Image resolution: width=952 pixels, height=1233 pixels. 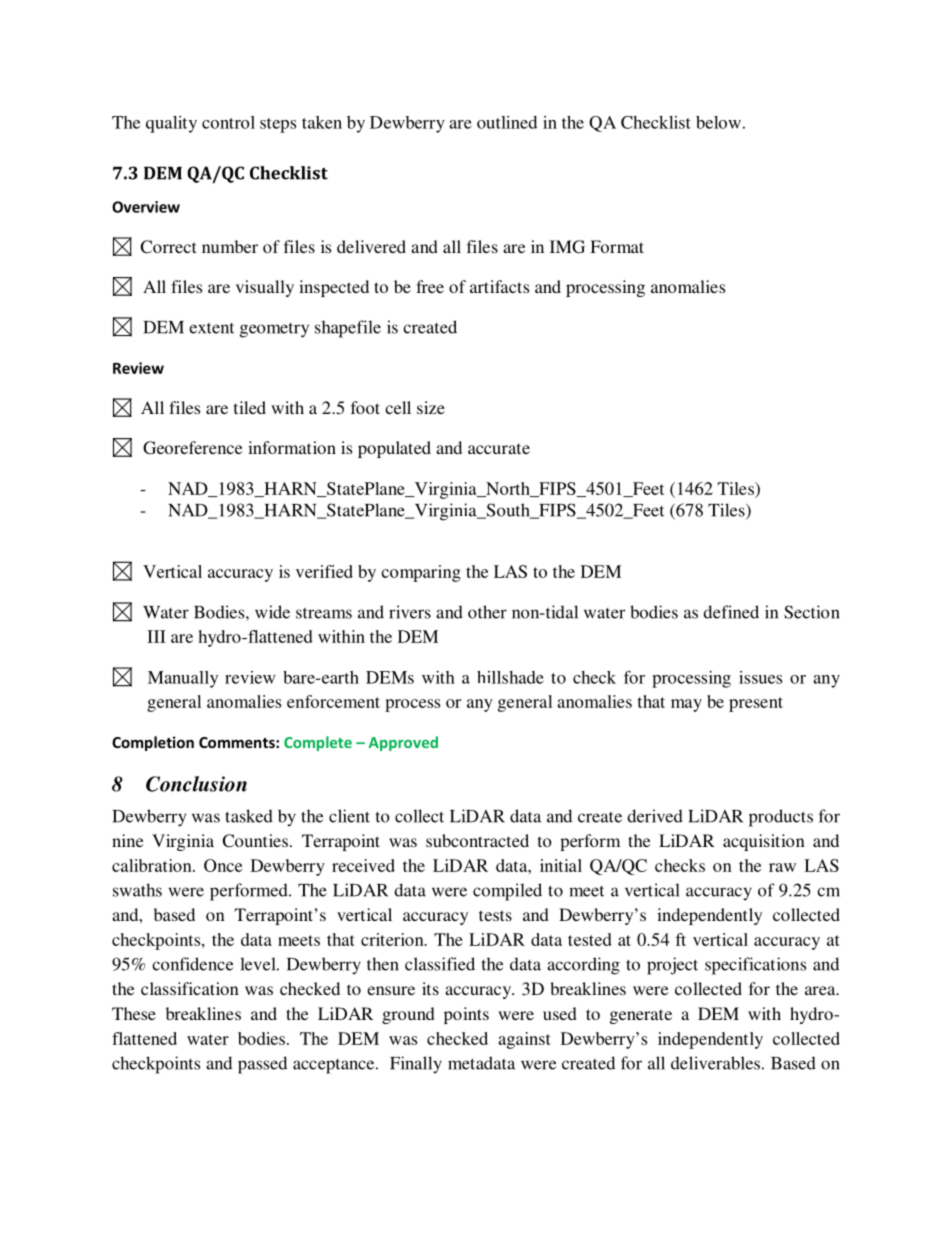 What do you see at coordinates (718, 122) in the page?
I see `below` at bounding box center [718, 122].
